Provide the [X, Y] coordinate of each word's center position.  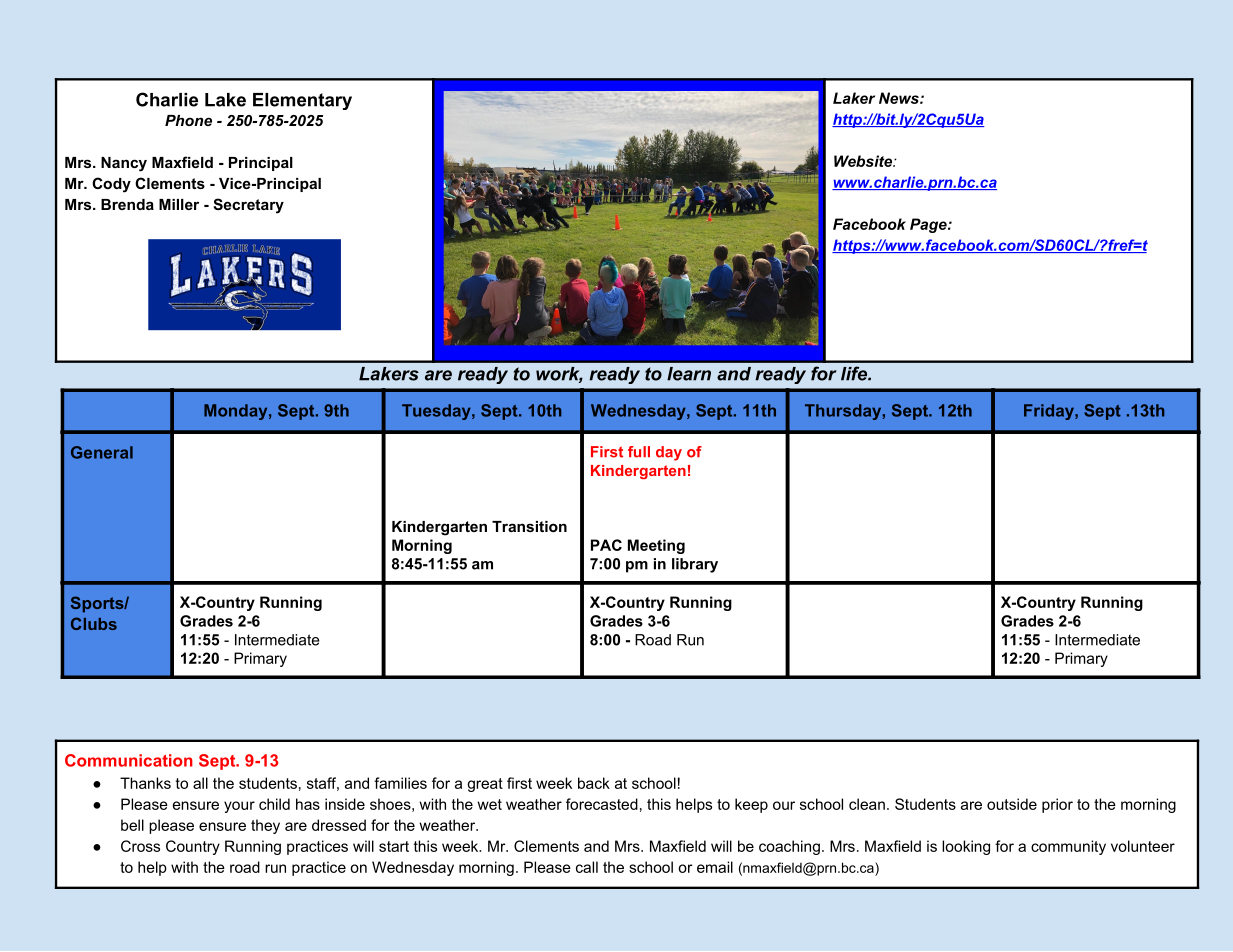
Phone [188, 120]
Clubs [94, 623]
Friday [1050, 412]
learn [689, 374]
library [695, 565]
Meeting [656, 546]
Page [929, 225]
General [102, 452]
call [587, 867]
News [900, 98]
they [265, 826]
